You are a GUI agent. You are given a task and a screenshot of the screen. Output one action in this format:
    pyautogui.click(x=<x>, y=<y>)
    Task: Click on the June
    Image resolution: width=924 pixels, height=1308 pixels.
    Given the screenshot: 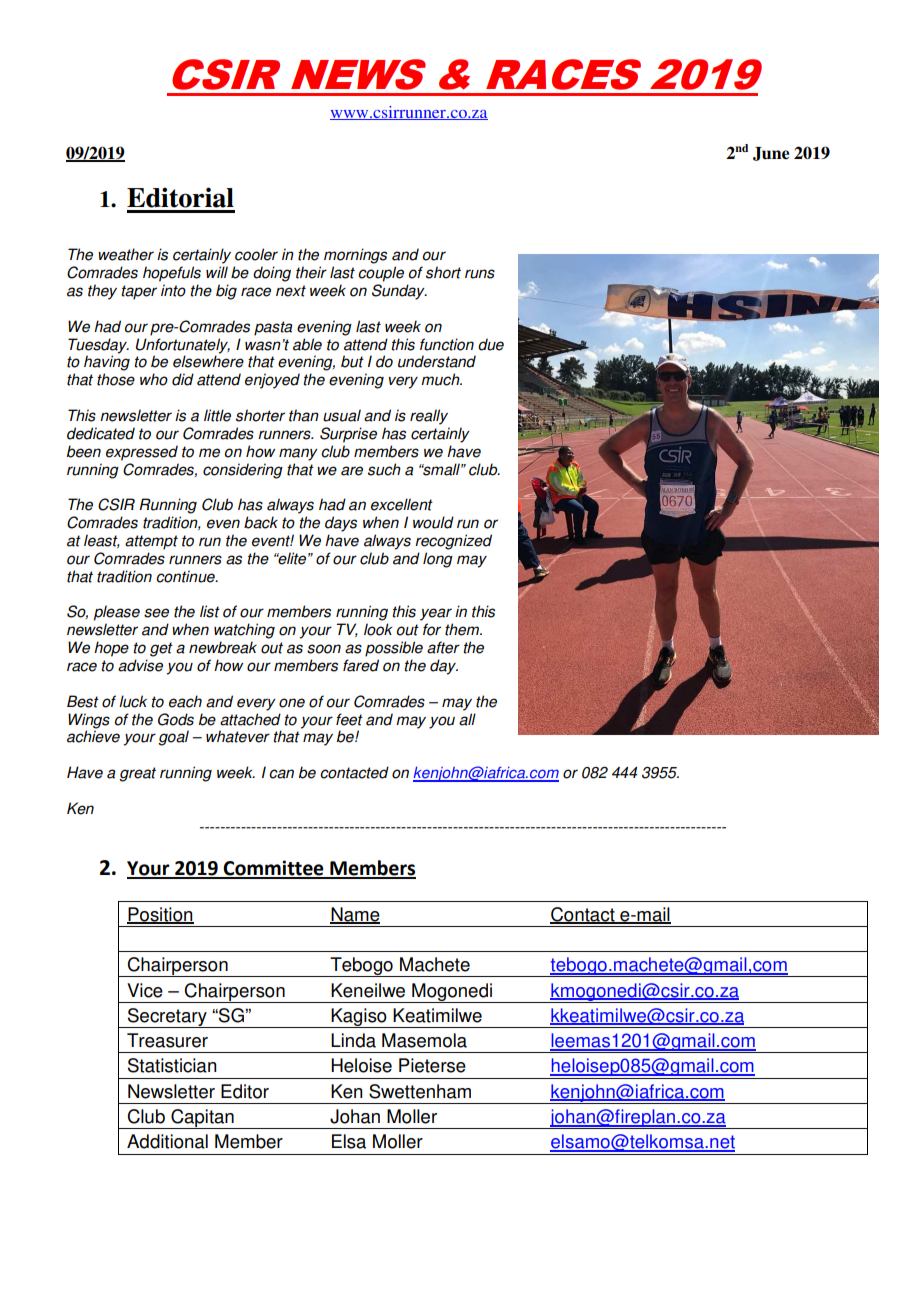 What is the action you would take?
    pyautogui.click(x=771, y=154)
